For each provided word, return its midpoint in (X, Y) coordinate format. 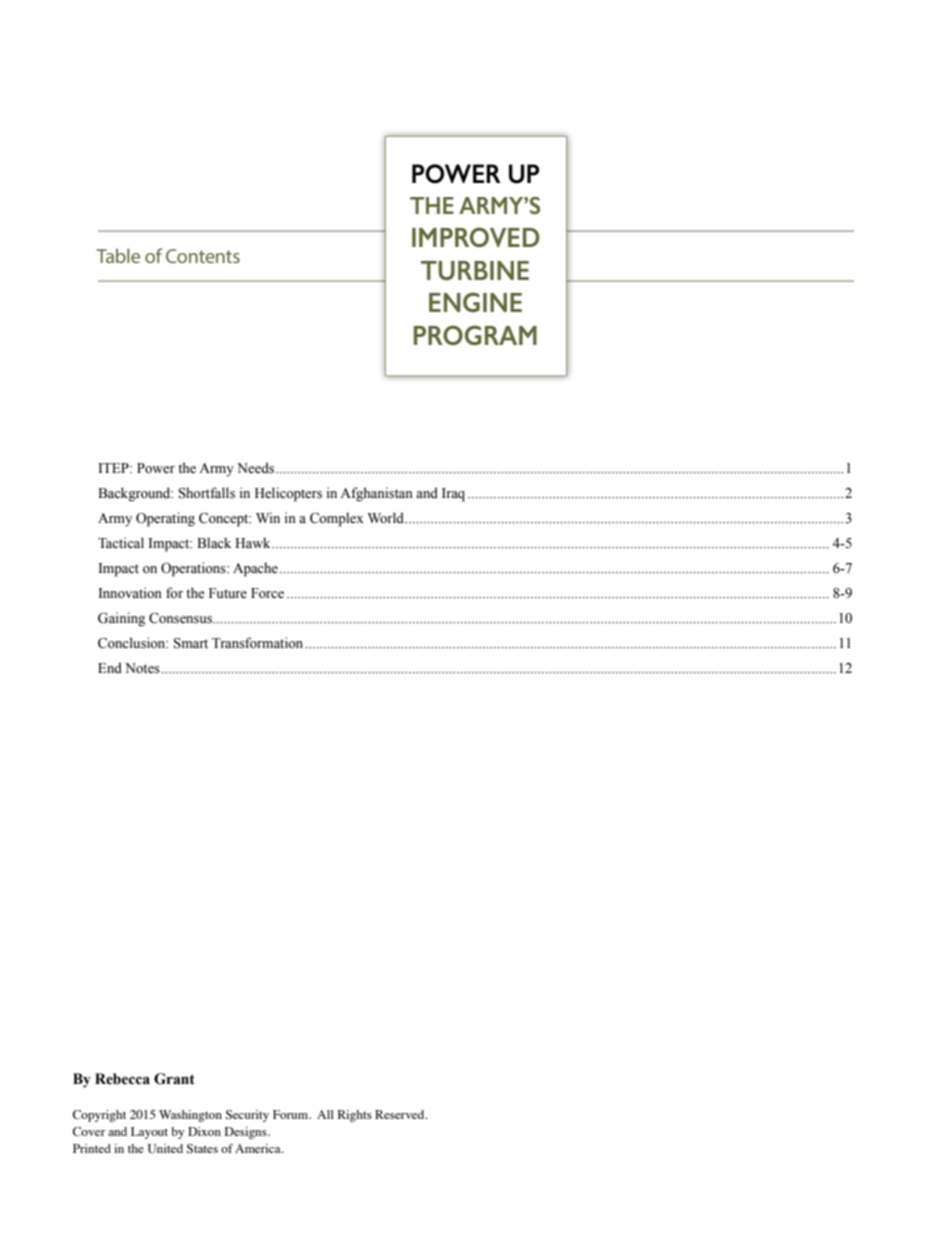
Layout (149, 1133)
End (110, 667)
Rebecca (122, 1079)
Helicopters (288, 494)
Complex (337, 519)
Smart (191, 643)
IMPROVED (476, 237)
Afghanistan (376, 494)
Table (118, 255)
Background (135, 494)
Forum (291, 1114)
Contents (203, 256)
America (259, 1148)
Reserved (401, 1114)
